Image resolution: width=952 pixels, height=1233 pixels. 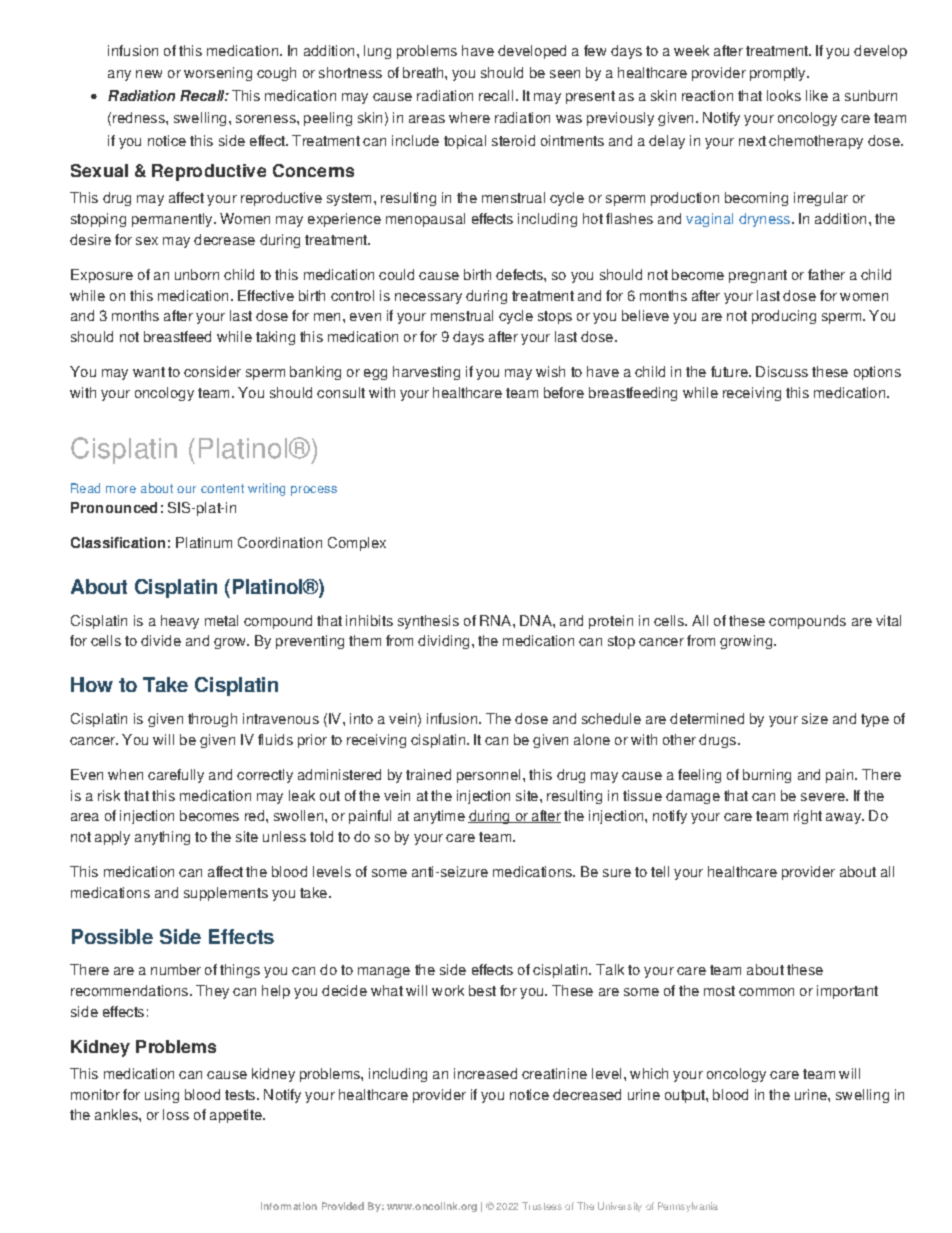 What do you see at coordinates (488, 776) in the document?
I see `personnel` at bounding box center [488, 776].
